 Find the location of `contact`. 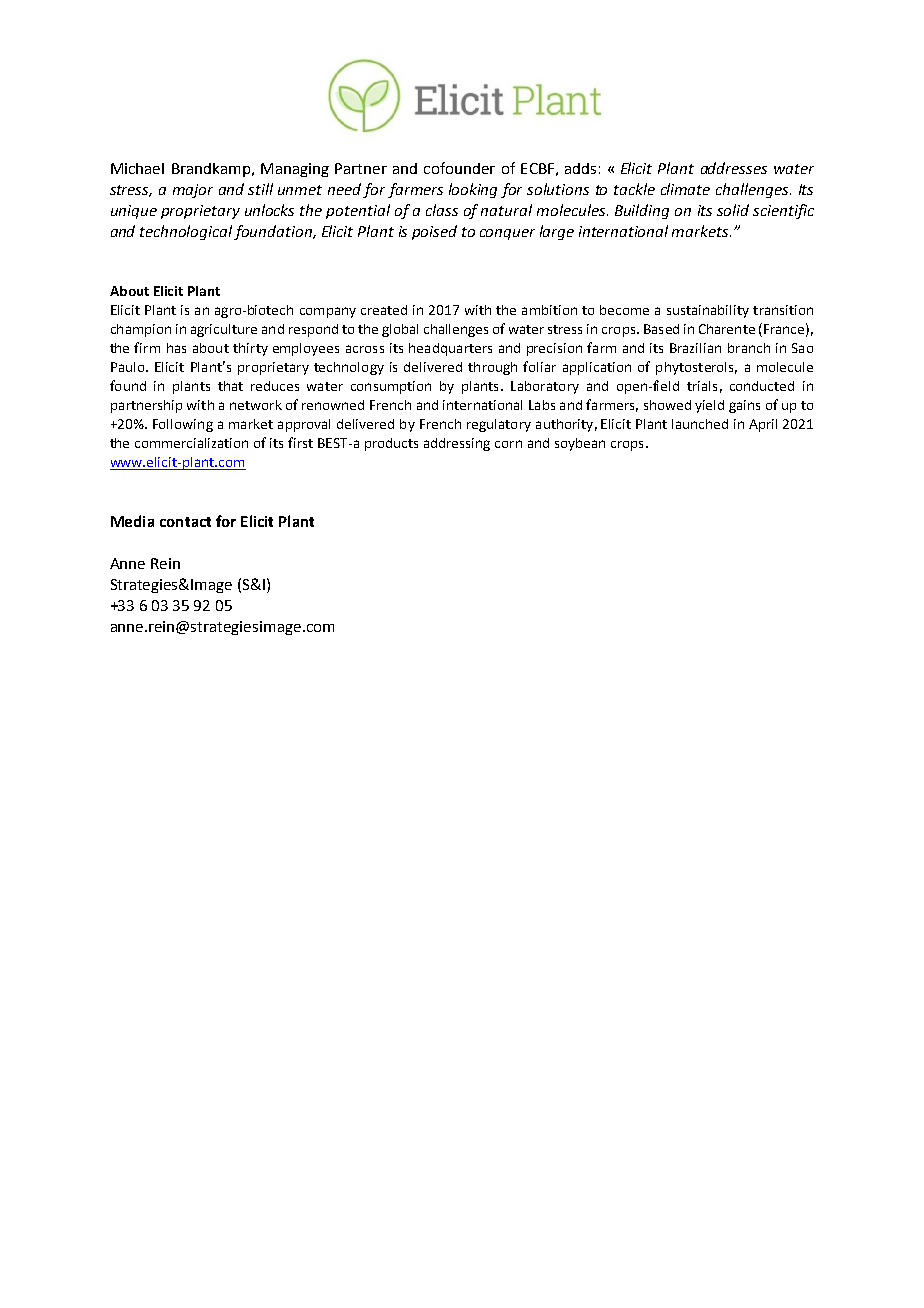

contact is located at coordinates (185, 522).
